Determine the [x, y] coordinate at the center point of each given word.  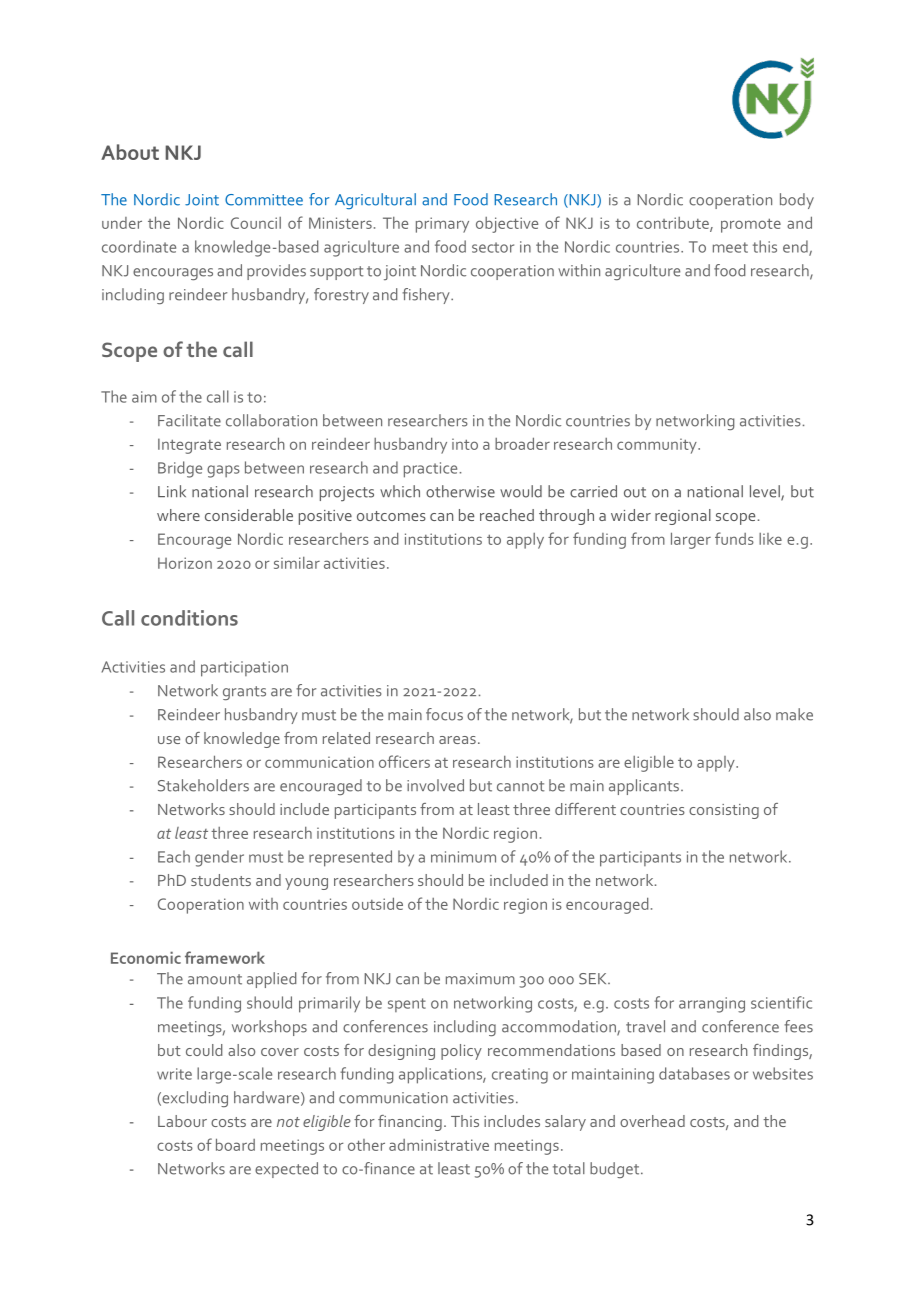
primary [442, 225]
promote [751, 225]
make [794, 714]
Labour [182, 1121]
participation [244, 669]
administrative [439, 1145]
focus [444, 714]
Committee [264, 200]
